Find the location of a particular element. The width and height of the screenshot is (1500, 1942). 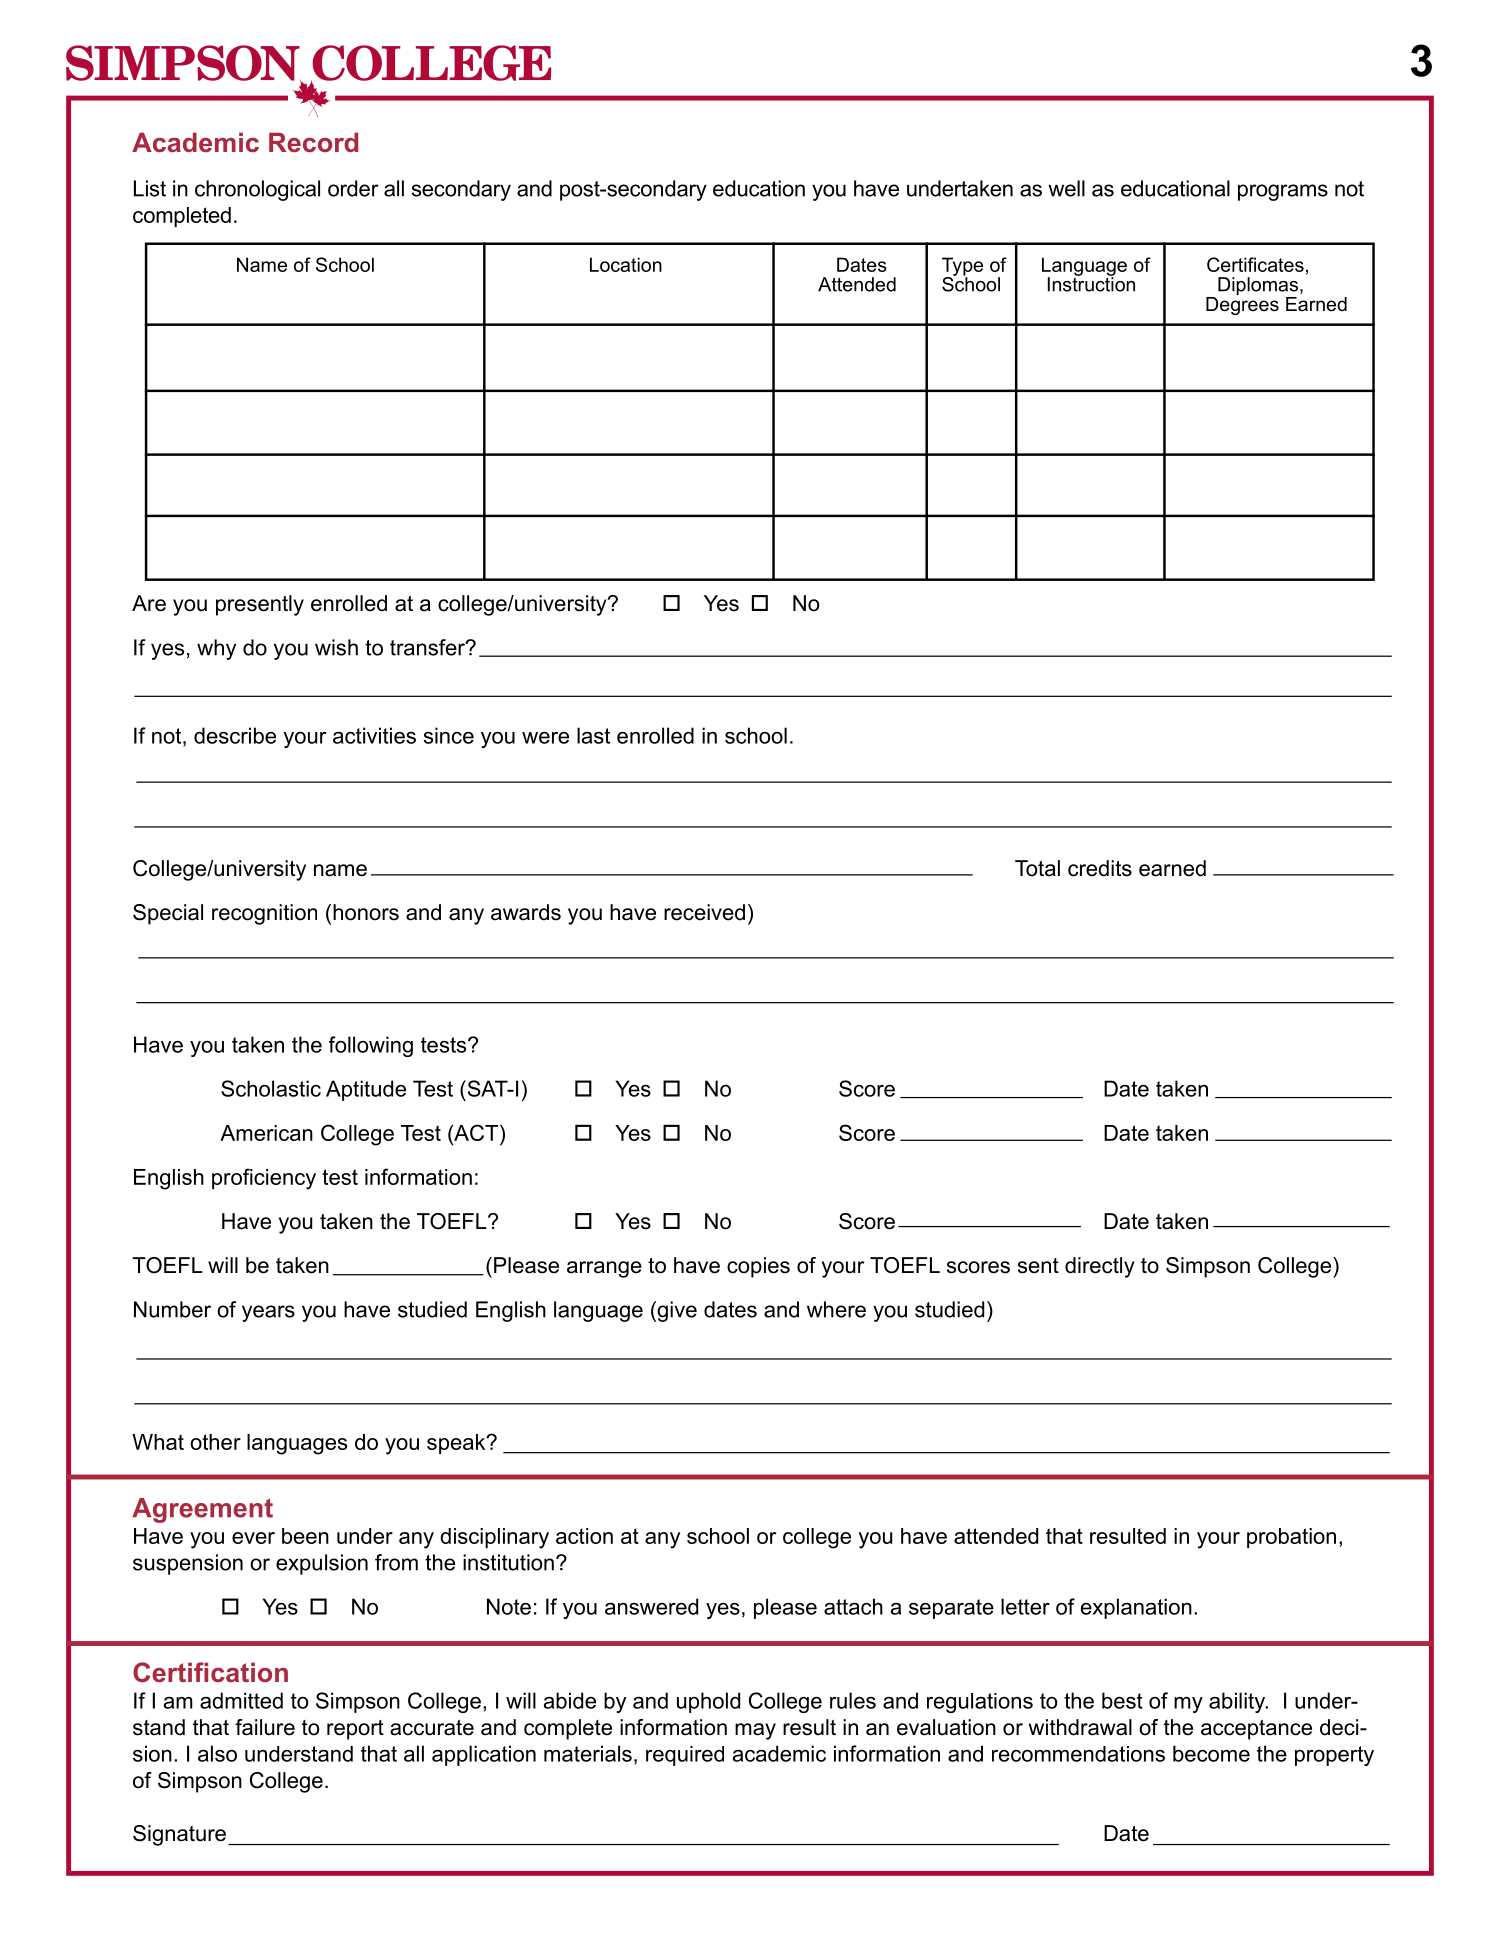

received is located at coordinates (704, 912).
